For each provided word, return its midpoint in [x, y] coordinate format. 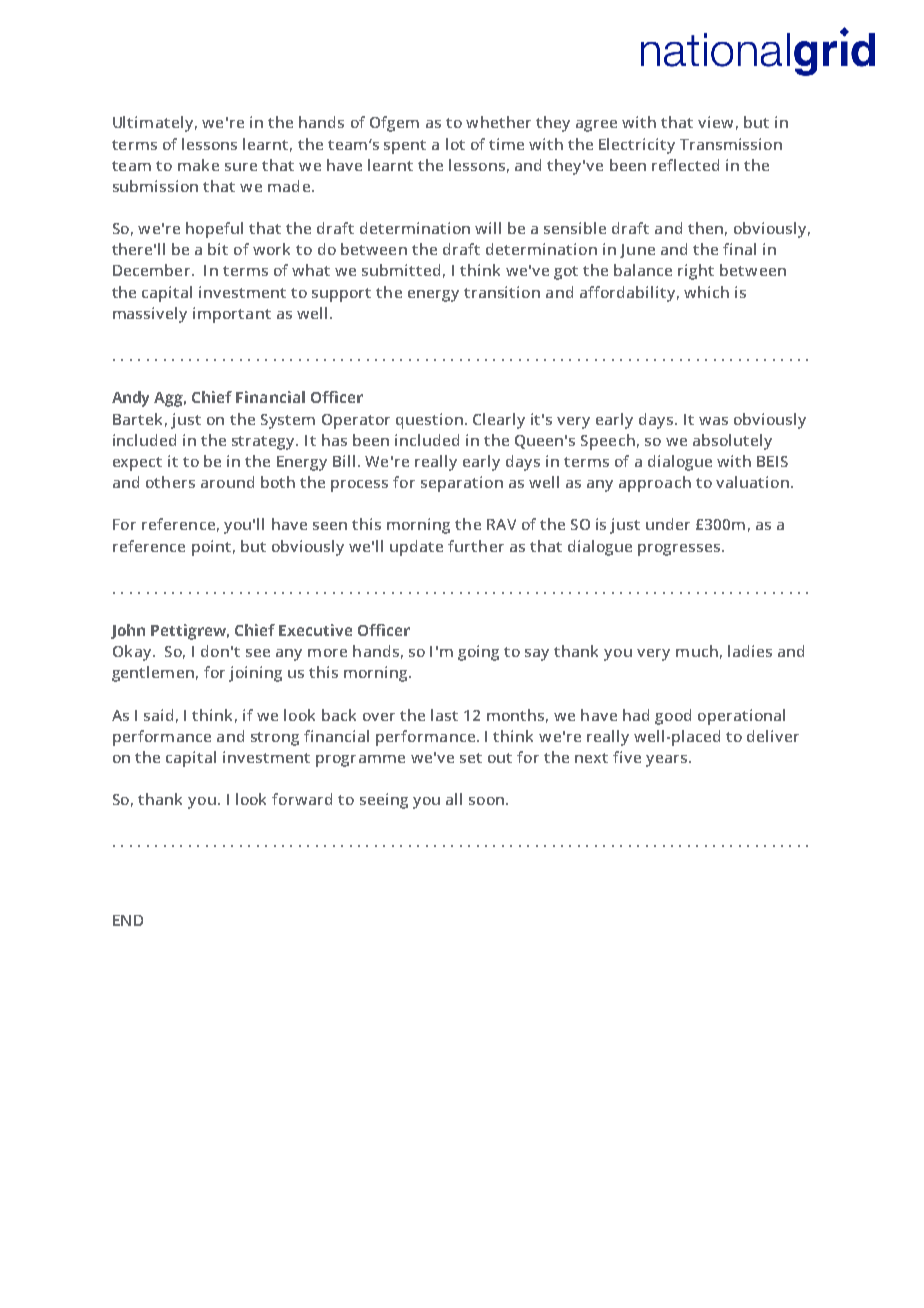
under [668, 524]
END [128, 920]
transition [502, 292]
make [198, 165]
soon [486, 801]
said [158, 715]
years [668, 761]
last [444, 715]
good [673, 717]
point [211, 548]
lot [455, 144]
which [706, 292]
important [232, 315]
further [476, 546]
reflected [685, 165]
